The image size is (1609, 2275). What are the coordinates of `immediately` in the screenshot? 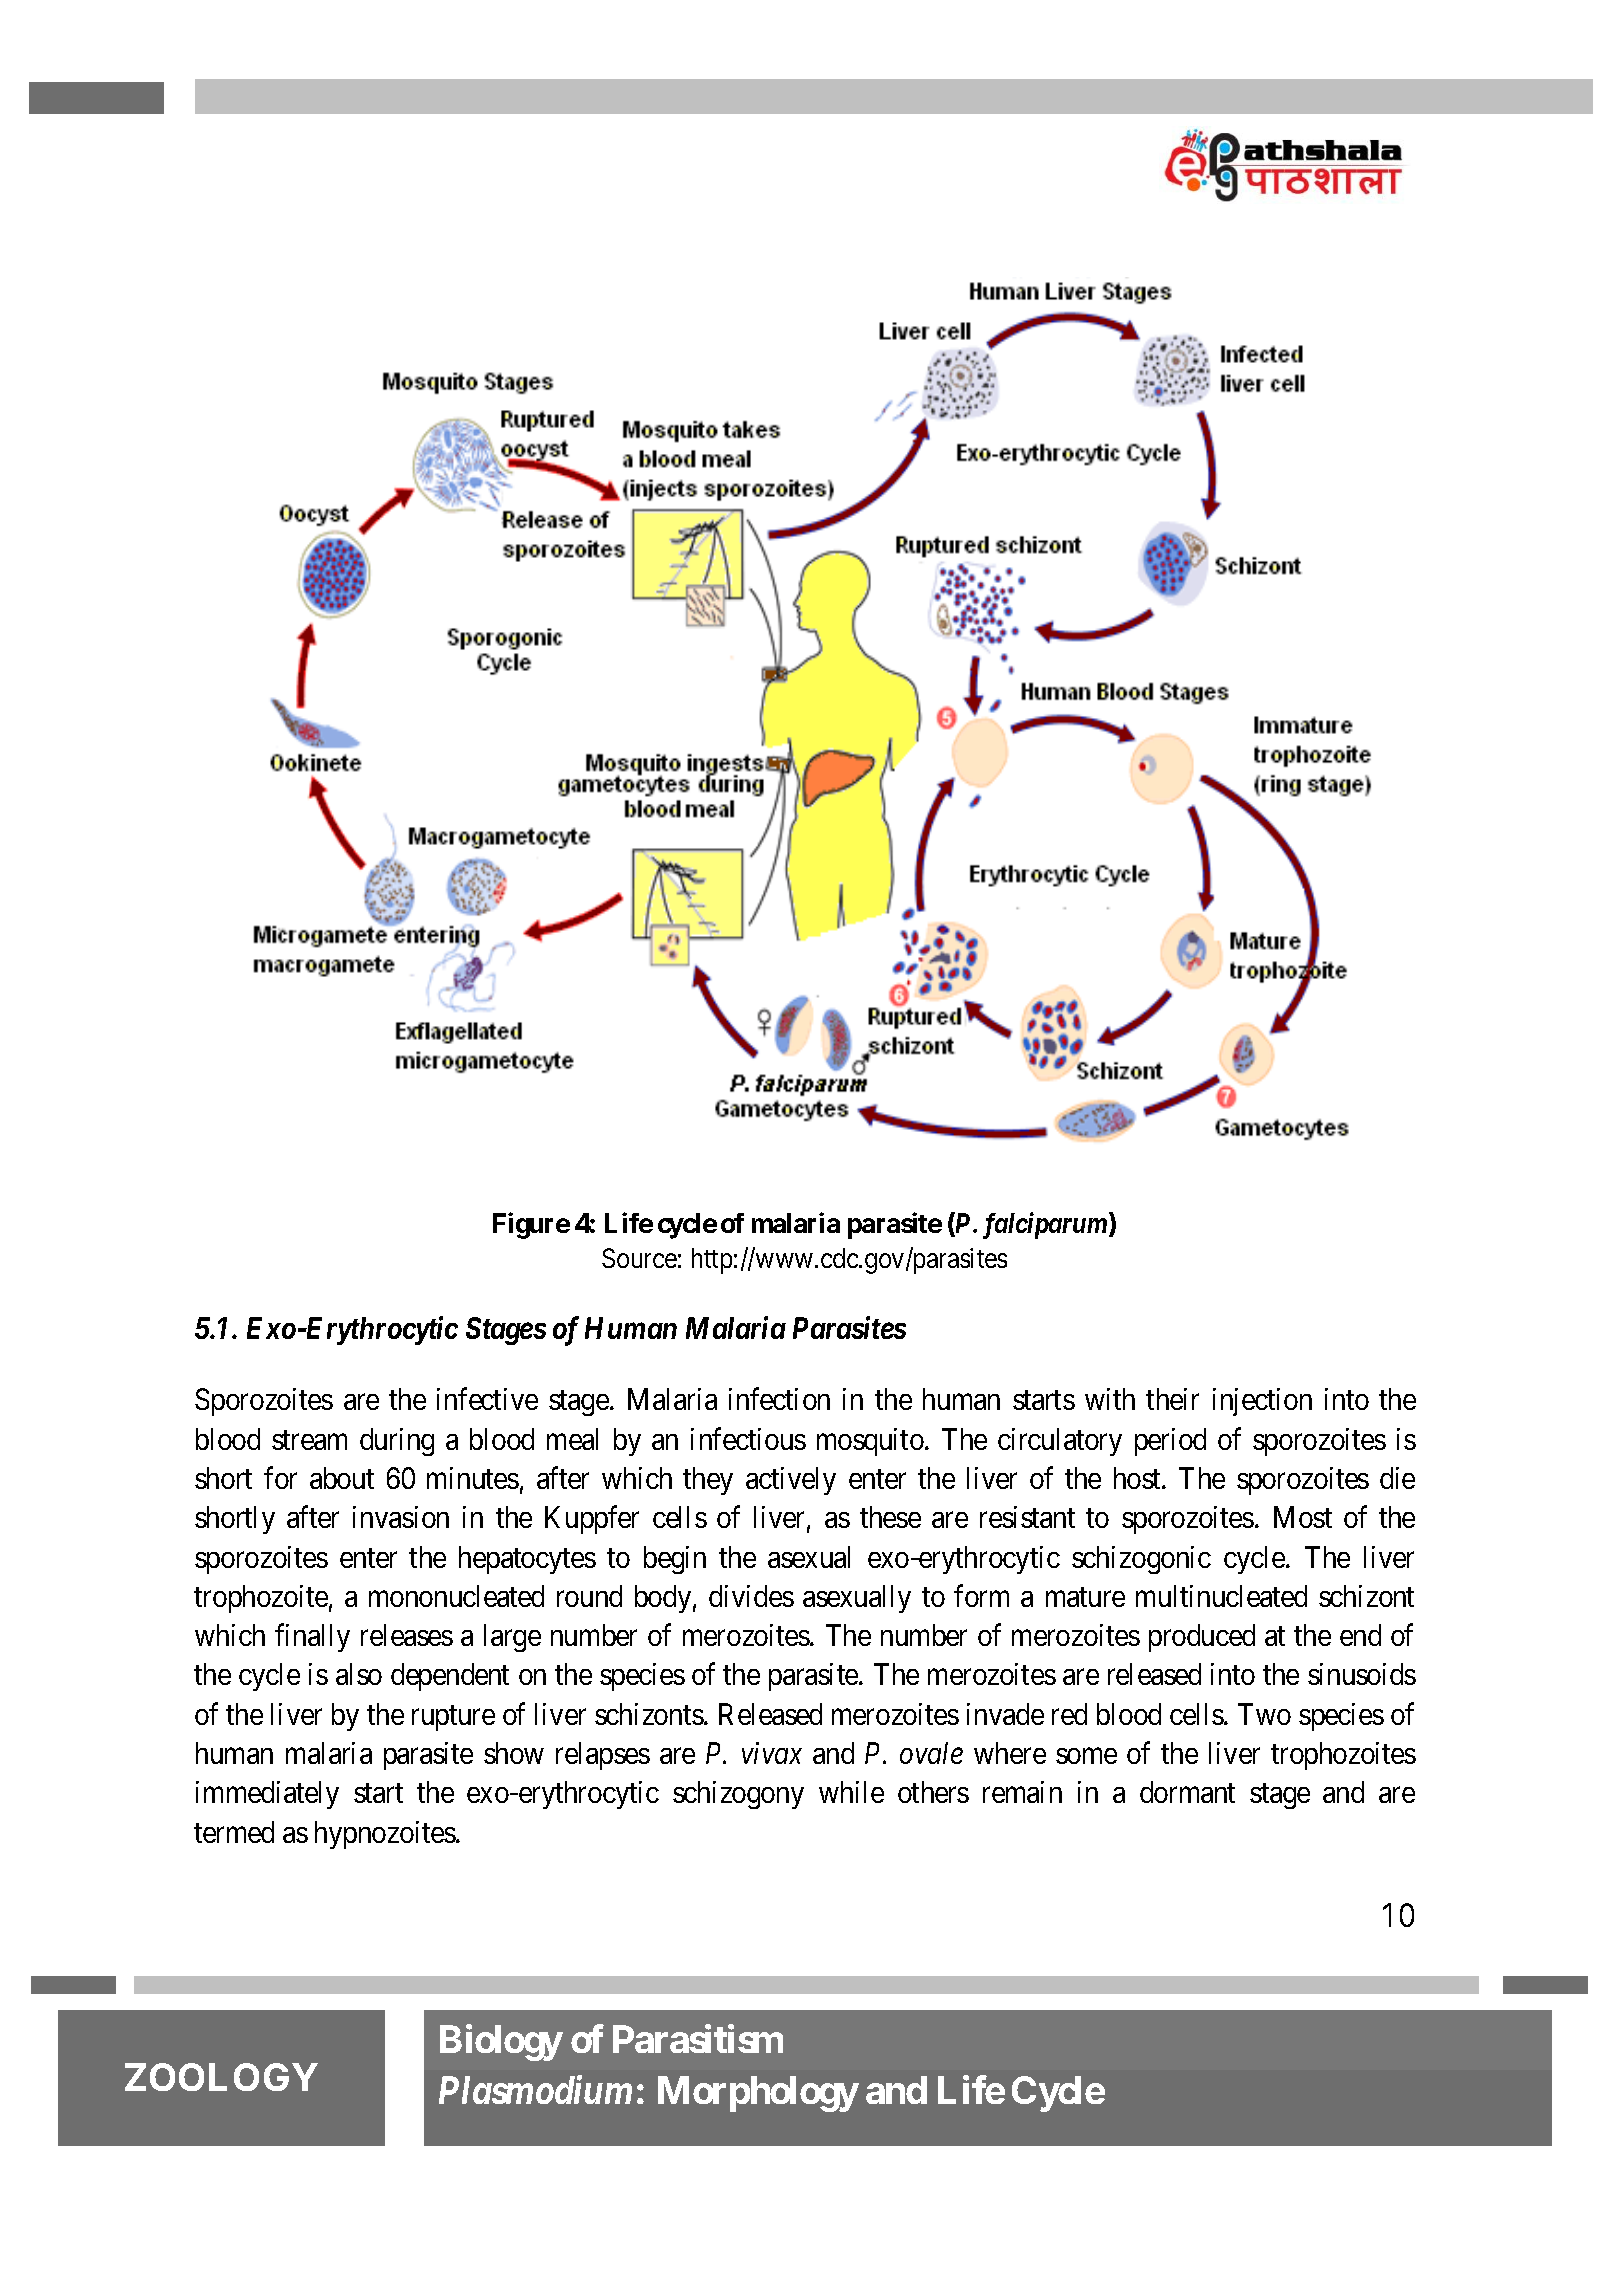 It's located at (267, 1795).
